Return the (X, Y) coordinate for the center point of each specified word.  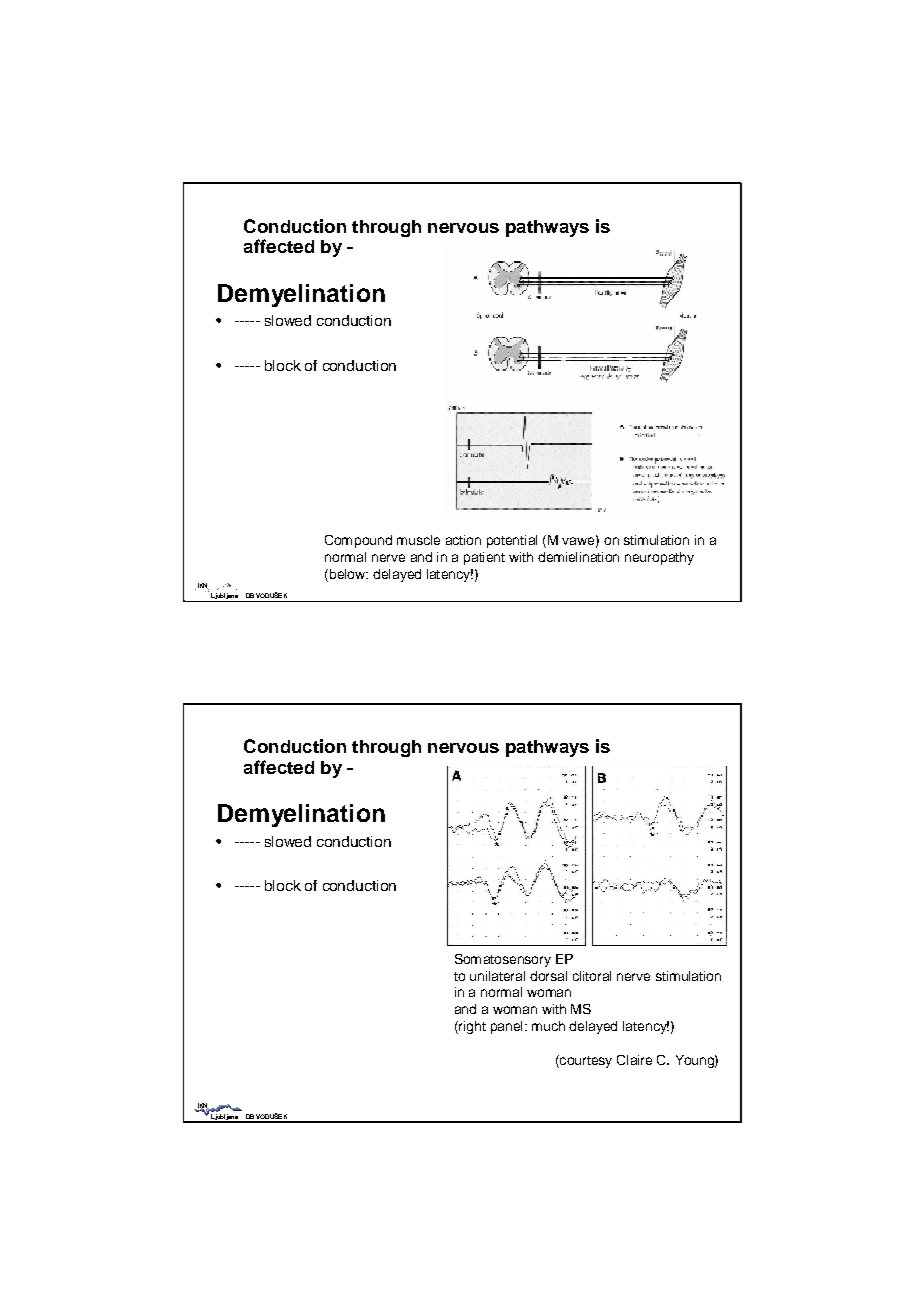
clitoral (592, 976)
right (471, 1027)
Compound (358, 541)
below (347, 575)
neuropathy (659, 558)
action (463, 540)
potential (512, 541)
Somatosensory (503, 960)
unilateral (497, 976)
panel (506, 1027)
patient (484, 558)
